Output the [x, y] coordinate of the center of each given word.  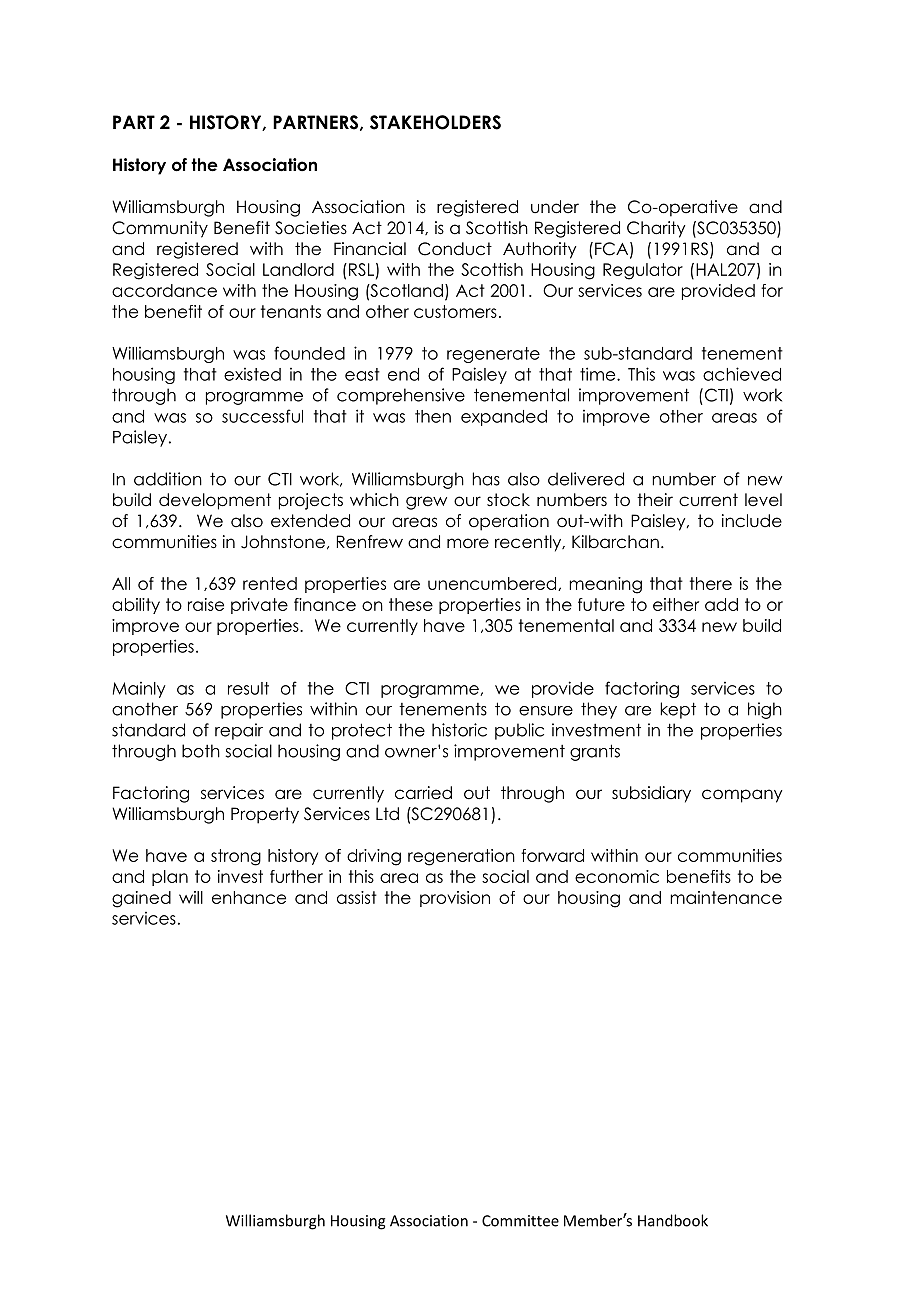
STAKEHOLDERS [435, 122]
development [215, 501]
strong [236, 857]
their [655, 500]
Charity [656, 229]
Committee [520, 1221]
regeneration [461, 857]
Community [160, 229]
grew [426, 503]
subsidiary [651, 794]
